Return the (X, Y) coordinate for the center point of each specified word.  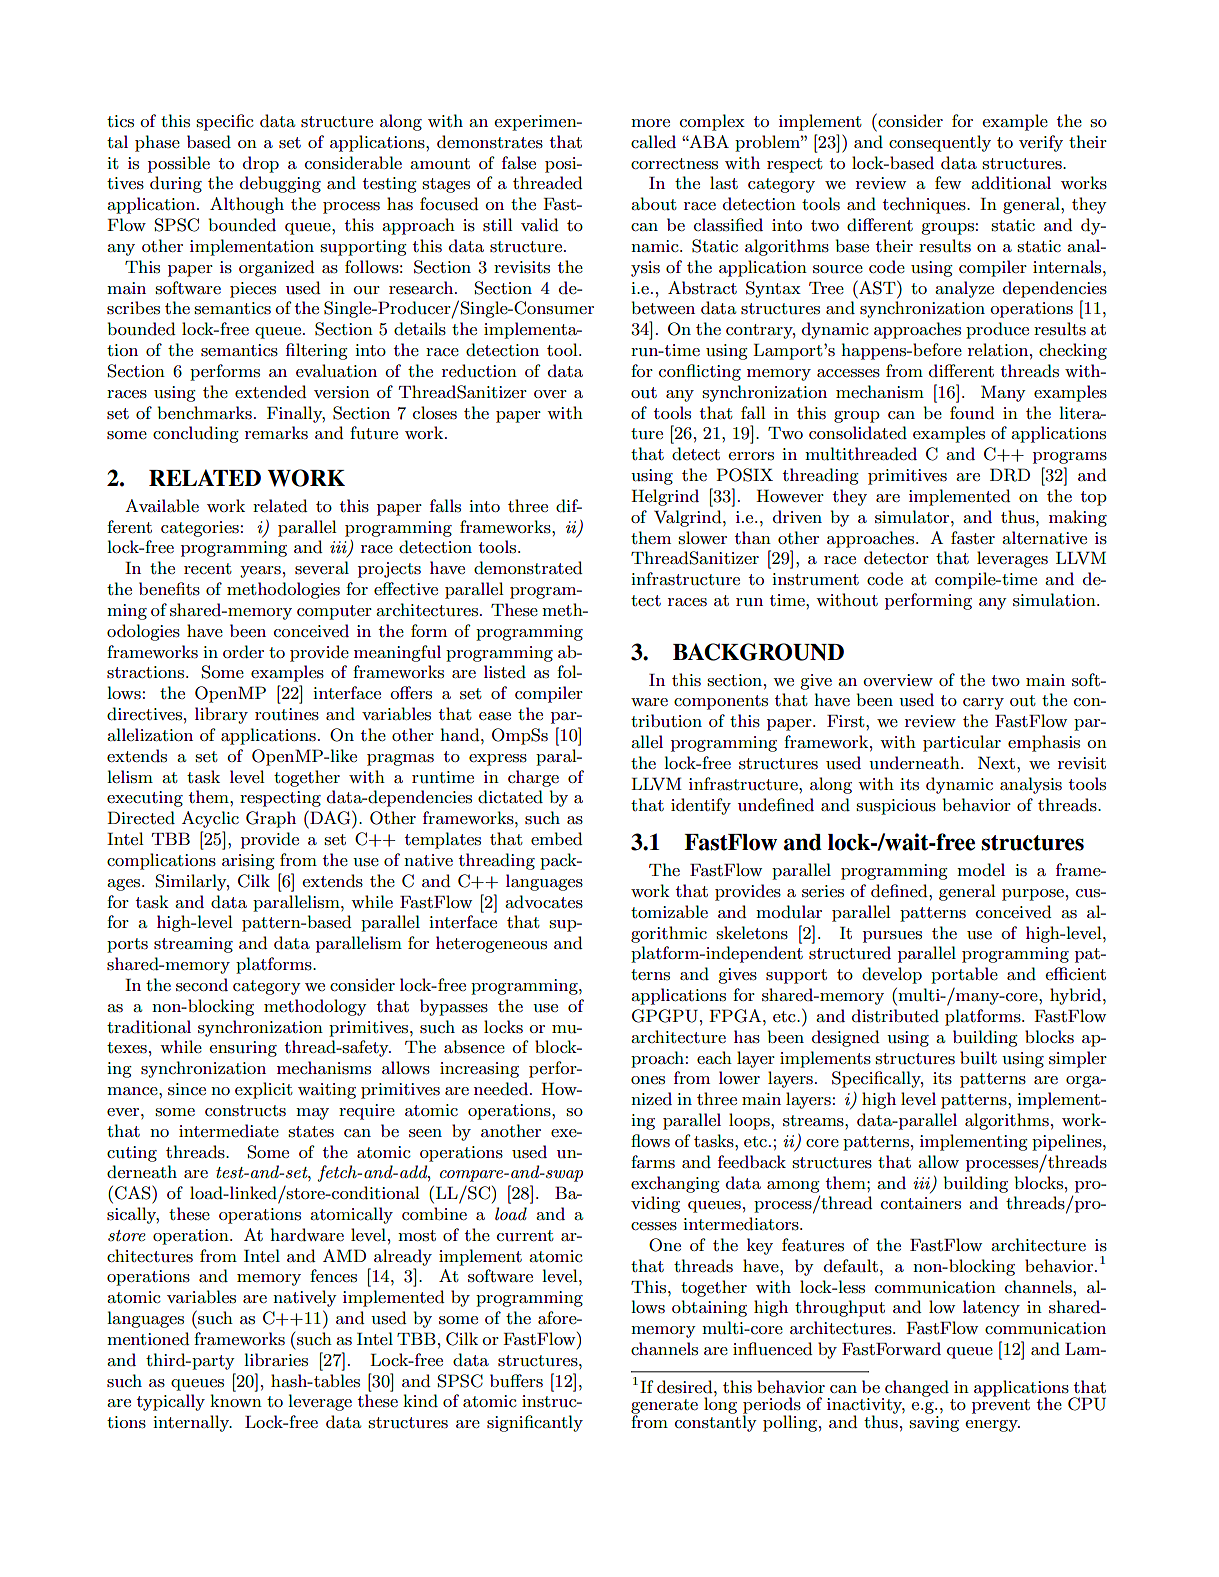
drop (261, 164)
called (653, 141)
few (948, 182)
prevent (1001, 1406)
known (236, 1400)
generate (664, 1408)
